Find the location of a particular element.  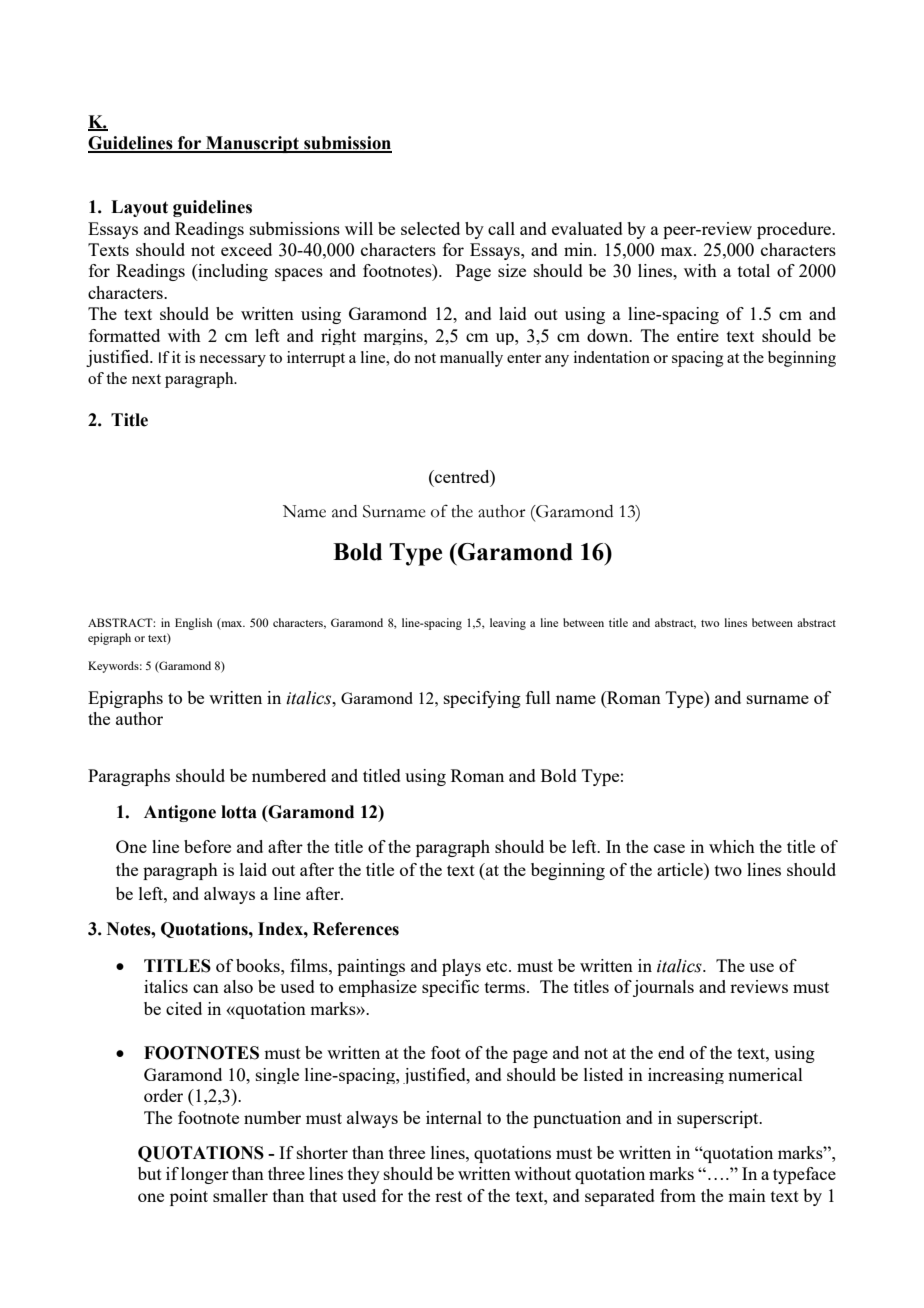

entire is located at coordinates (698, 335).
